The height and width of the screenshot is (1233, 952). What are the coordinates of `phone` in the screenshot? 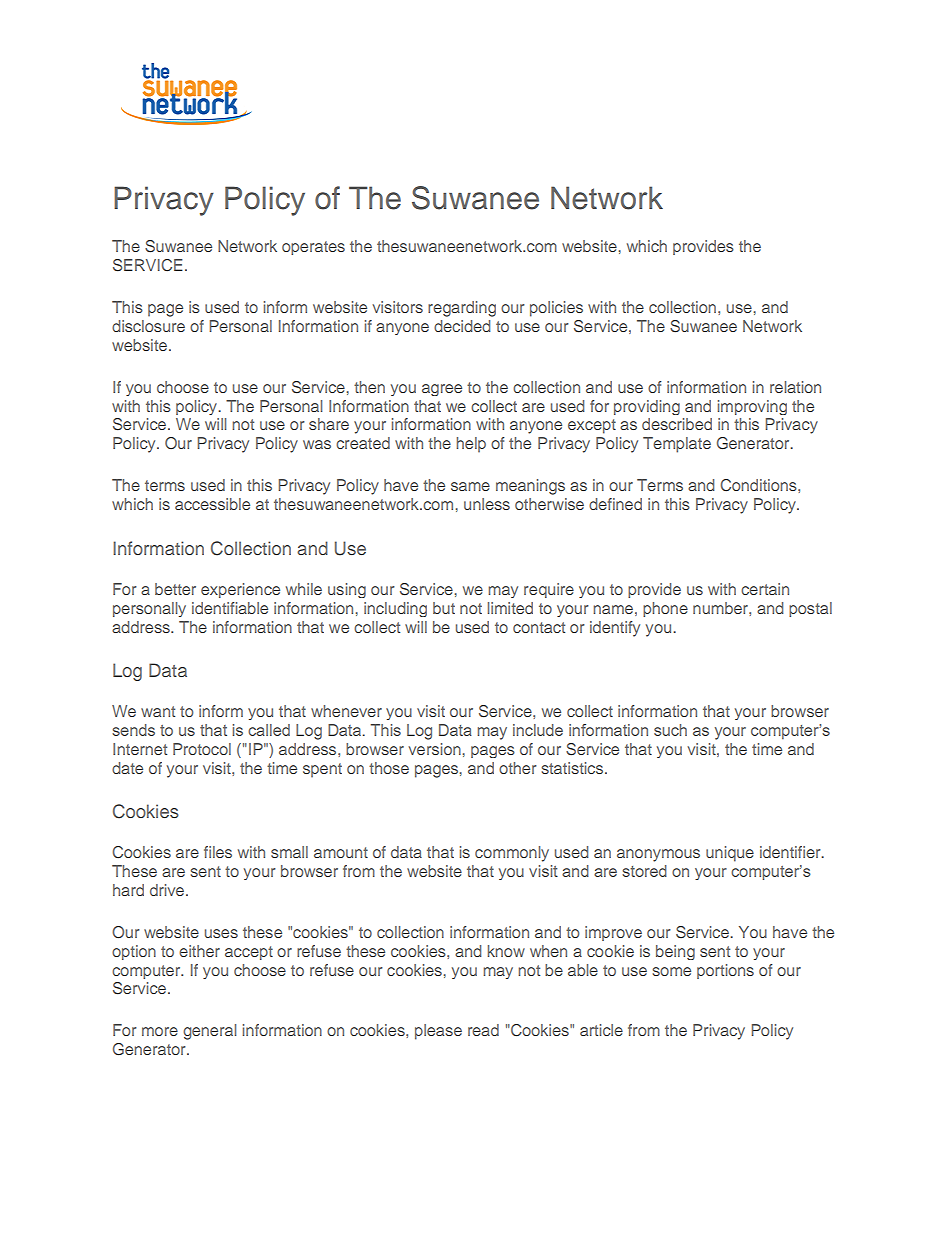 It's located at (665, 609).
